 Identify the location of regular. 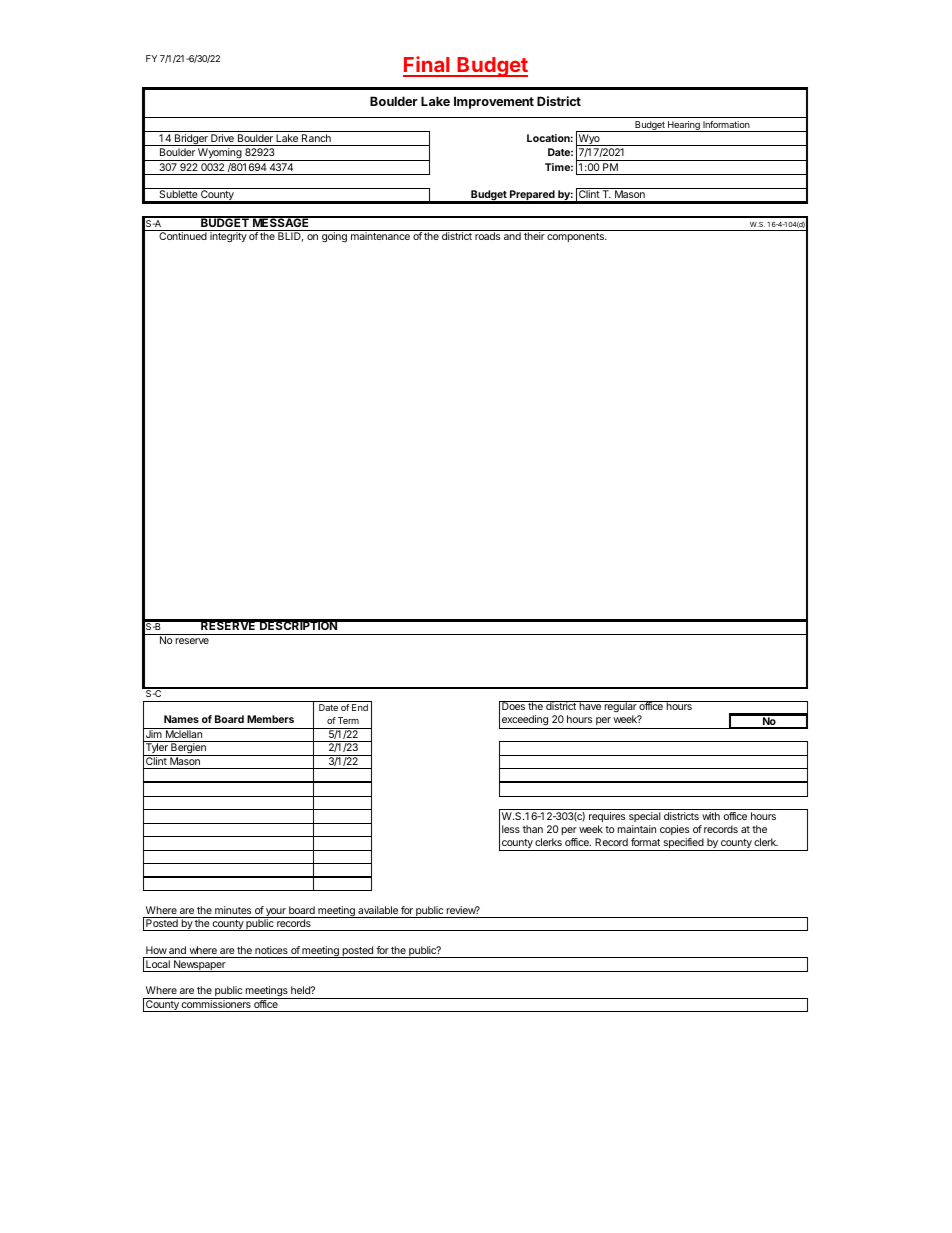
(620, 707).
